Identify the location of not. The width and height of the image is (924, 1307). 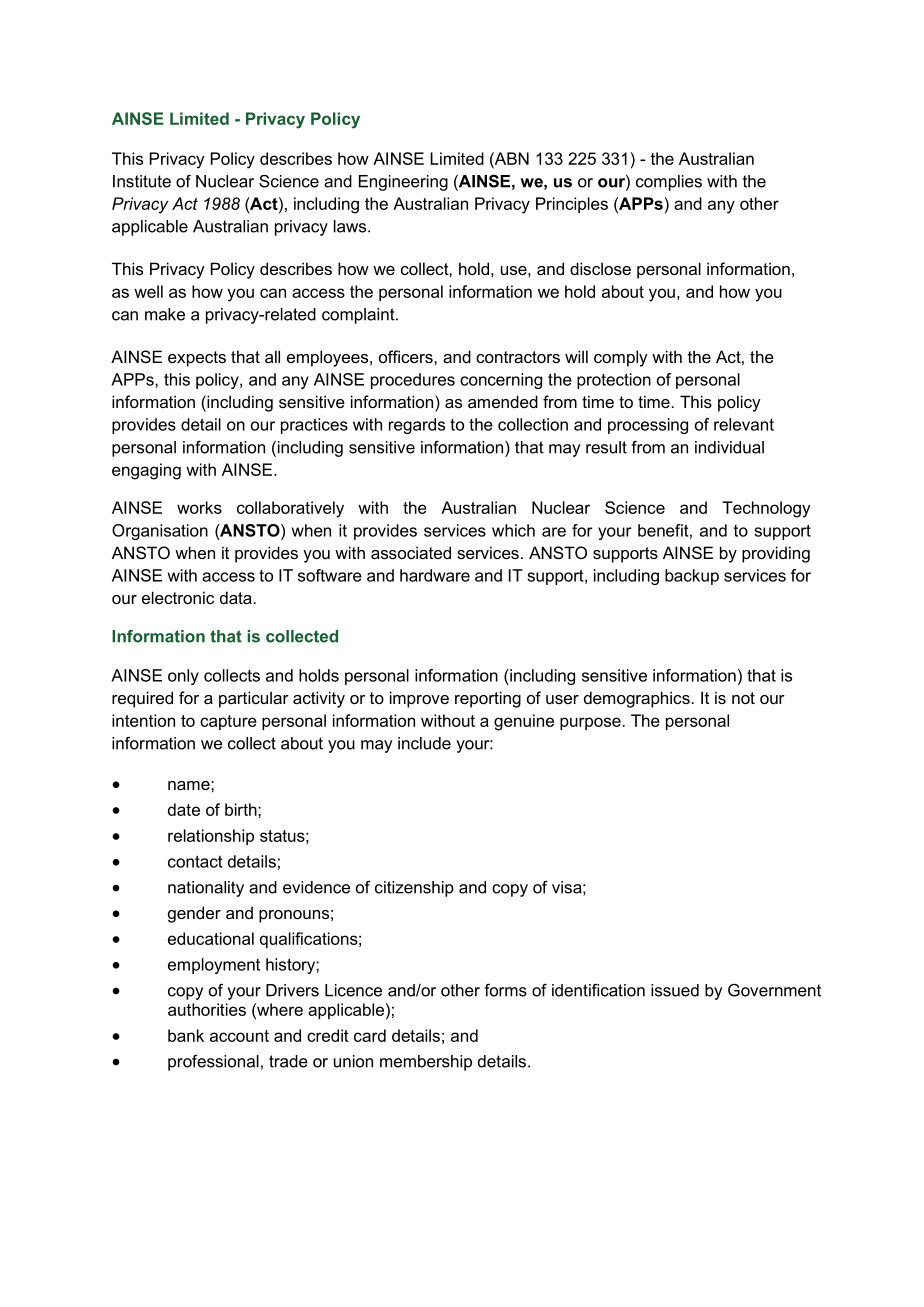
(743, 698).
